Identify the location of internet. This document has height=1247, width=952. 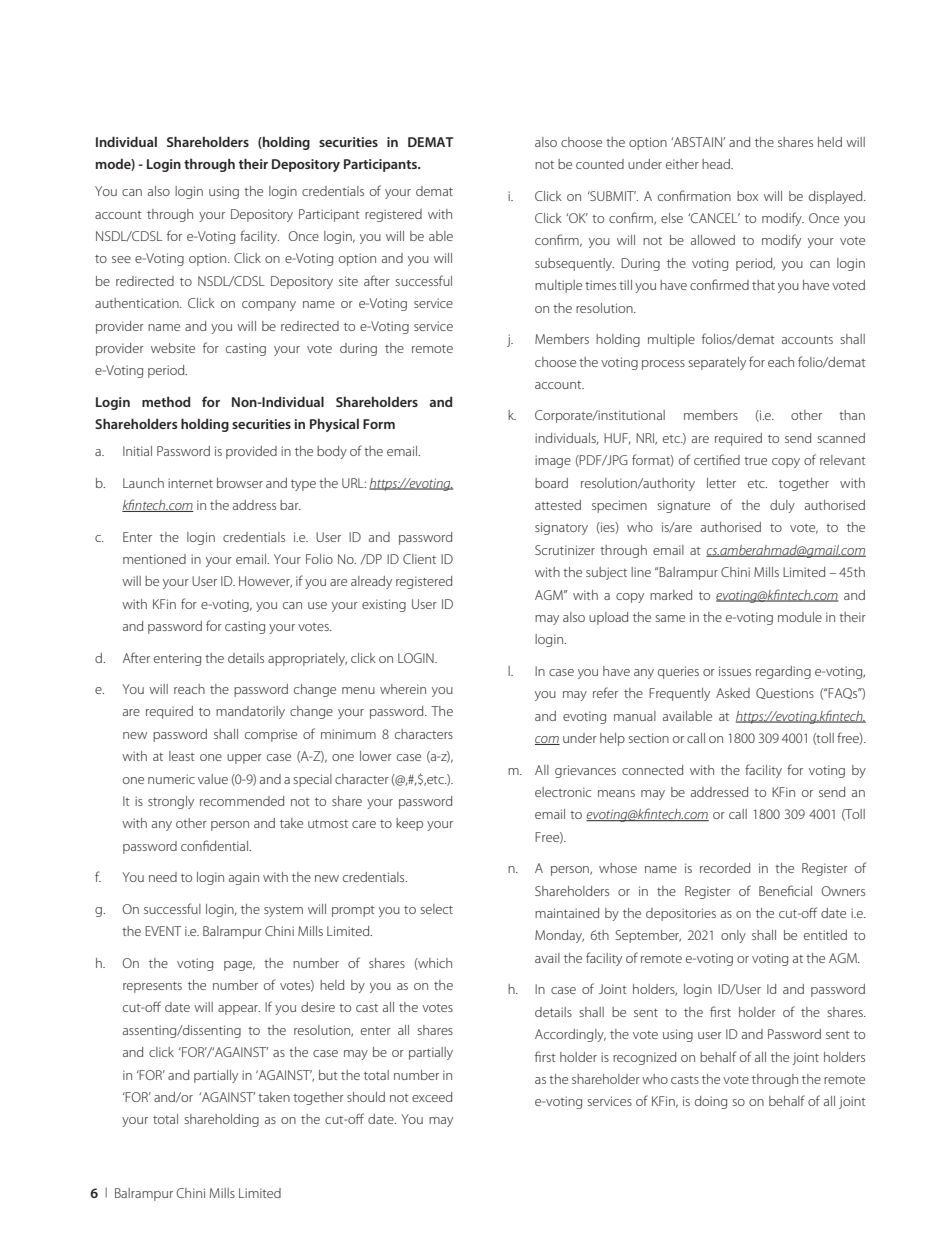
(190, 483).
